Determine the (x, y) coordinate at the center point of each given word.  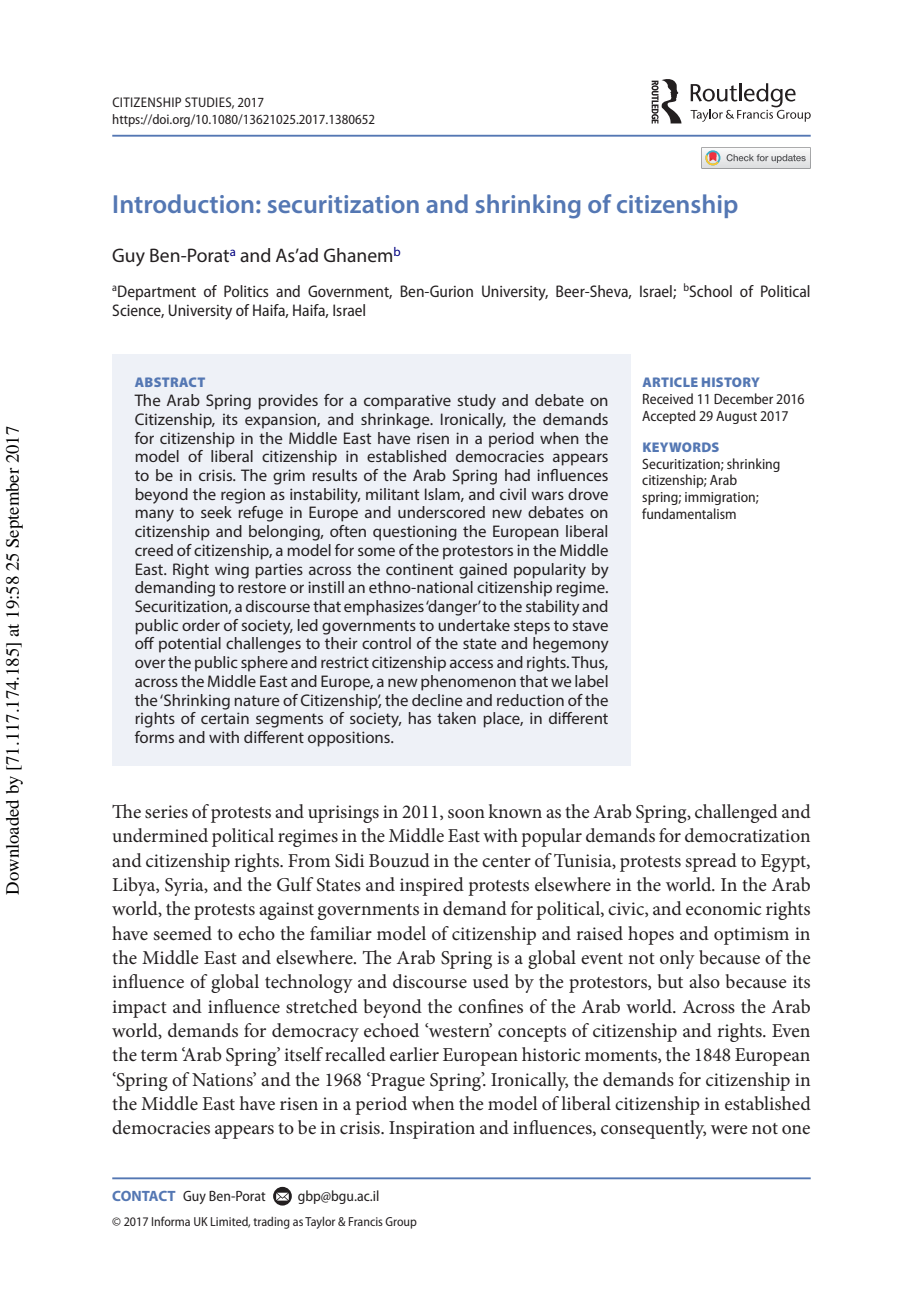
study (476, 402)
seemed (183, 933)
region (243, 496)
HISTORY (730, 382)
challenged (736, 813)
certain (225, 718)
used (491, 981)
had (517, 475)
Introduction (183, 203)
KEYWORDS (681, 447)
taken (456, 718)
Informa (171, 1221)
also (704, 981)
